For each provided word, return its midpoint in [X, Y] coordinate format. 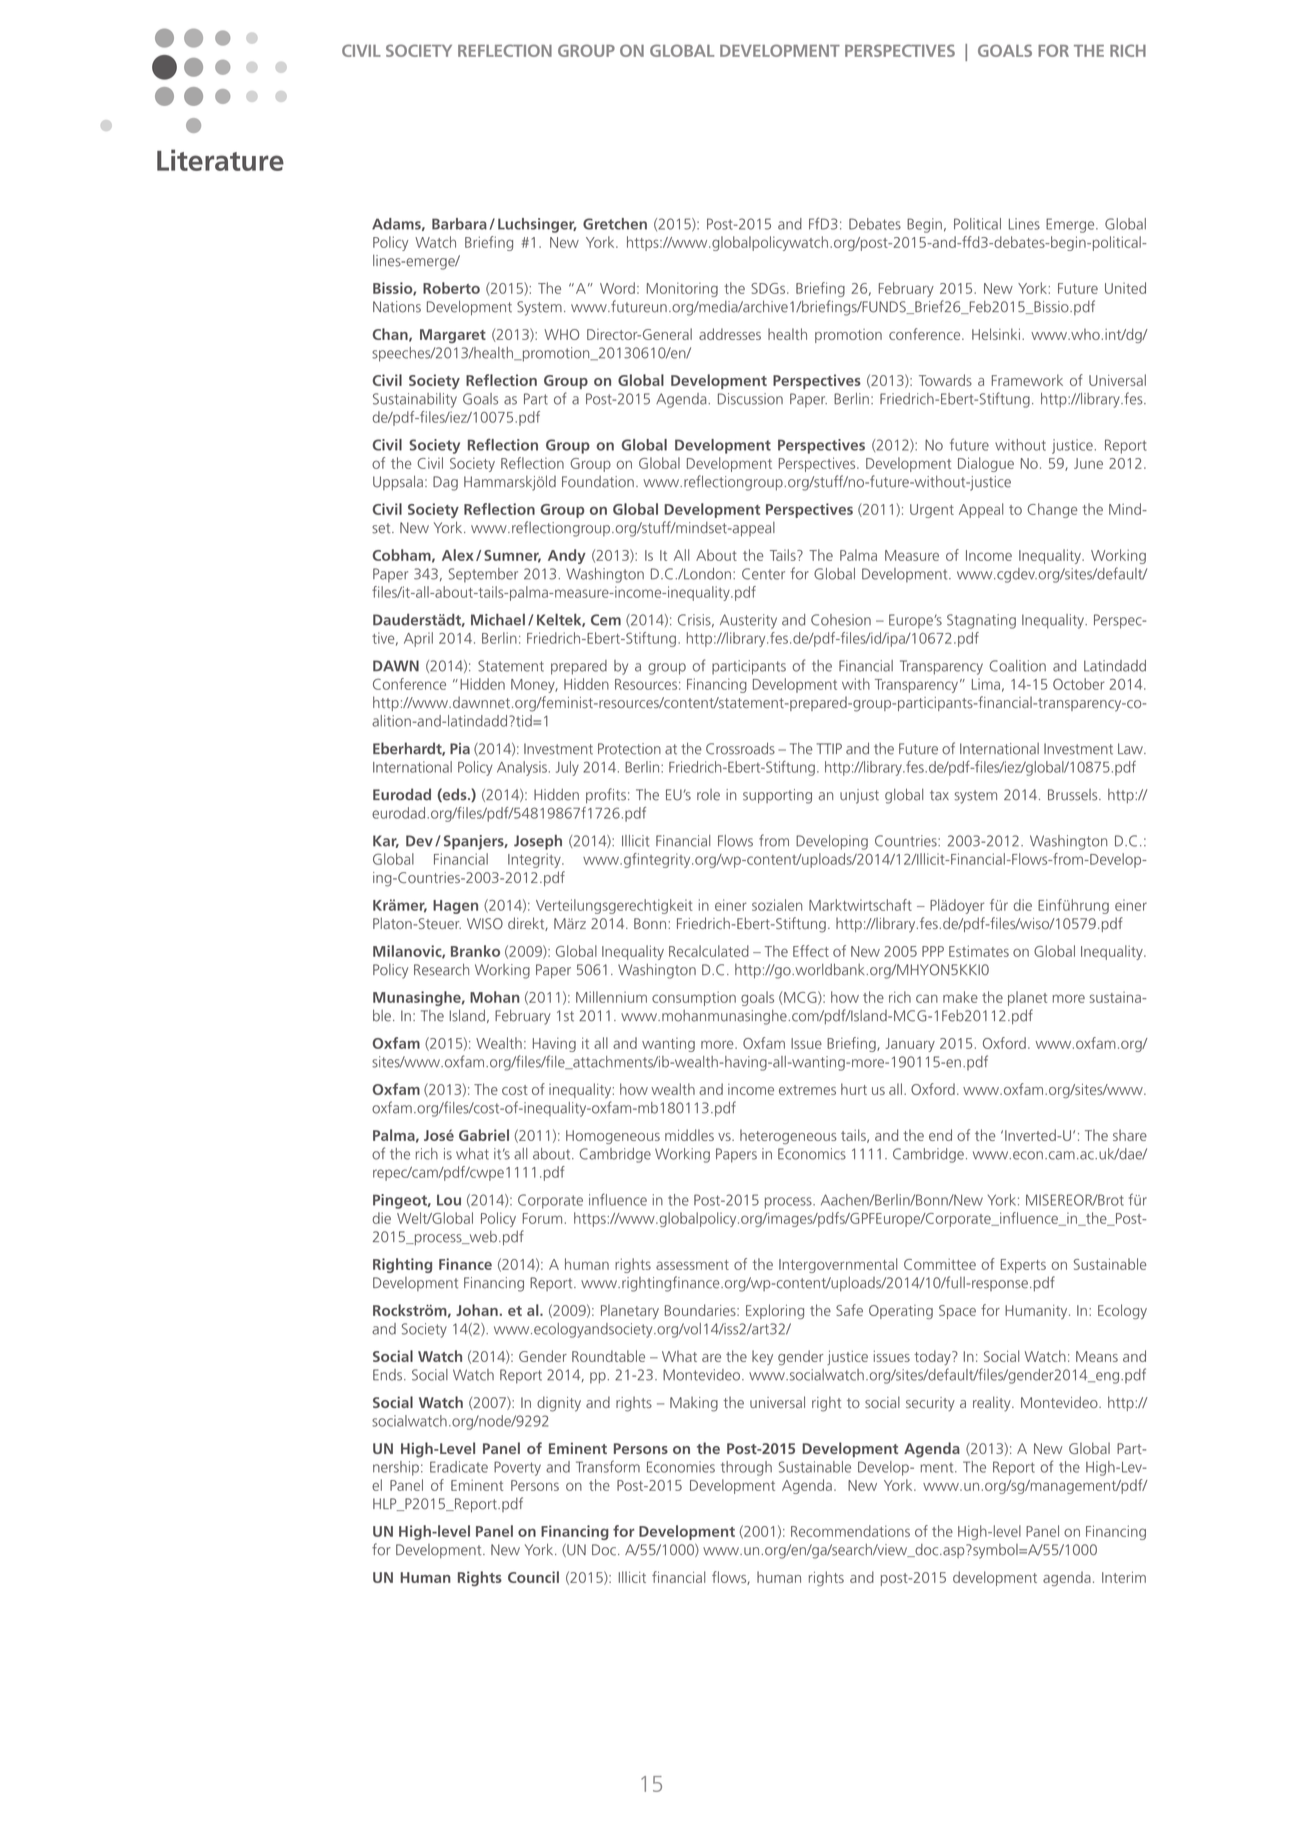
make [960, 997]
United [1125, 288]
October [1079, 684]
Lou [449, 1200]
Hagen [455, 907]
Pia [460, 749]
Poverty [517, 1468]
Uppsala [398, 482]
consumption [694, 998]
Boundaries [701, 1310]
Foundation [598, 482]
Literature [220, 160]
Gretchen [615, 224]
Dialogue [986, 464]
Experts [1023, 1266]
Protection [629, 749]
